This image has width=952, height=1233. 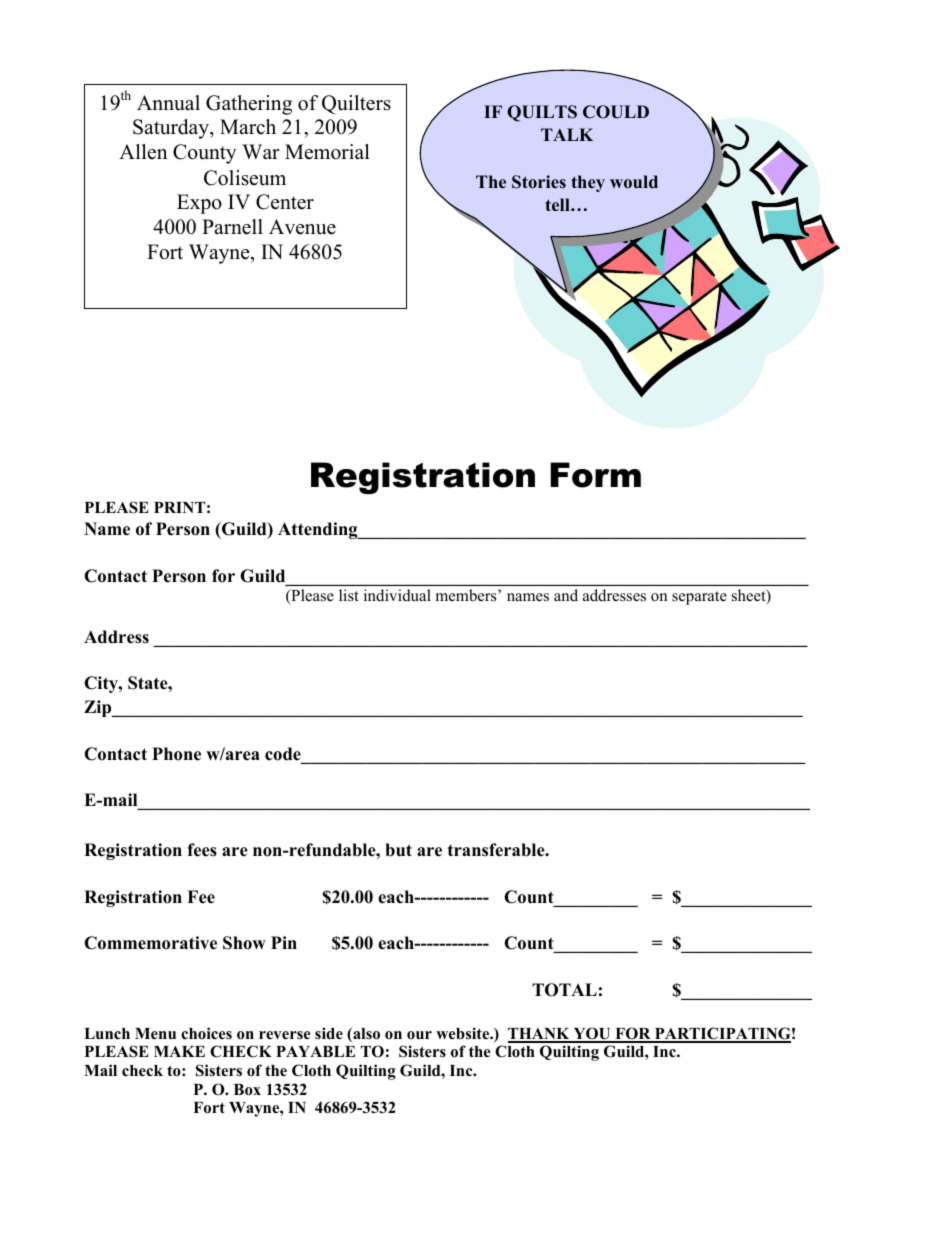 What do you see at coordinates (172, 129) in the image?
I see `Saturday` at bounding box center [172, 129].
